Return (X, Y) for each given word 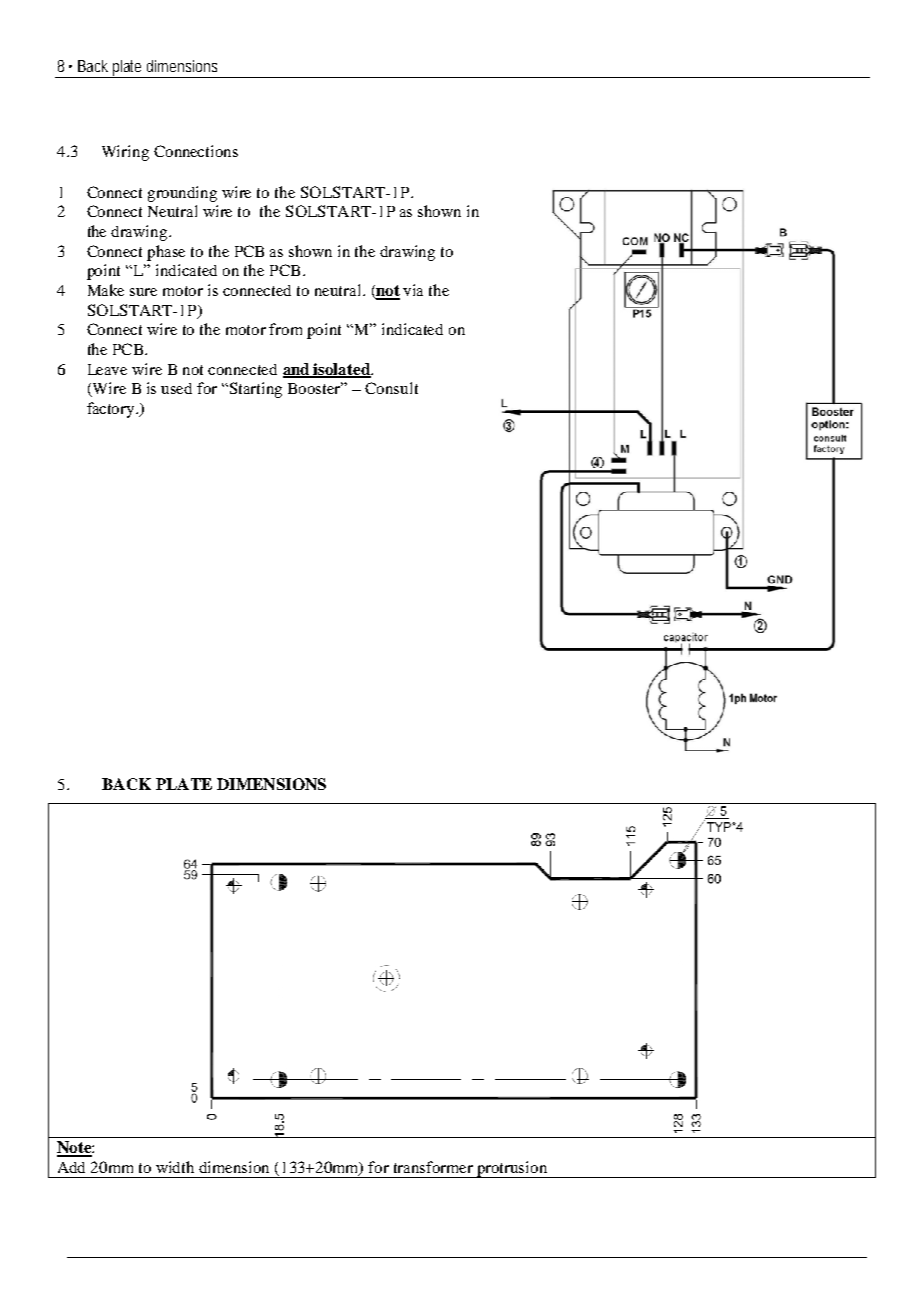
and (297, 370)
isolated (342, 370)
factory (112, 410)
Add (71, 1167)
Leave (107, 369)
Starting (256, 390)
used (176, 388)
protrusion (512, 1169)
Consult (391, 388)
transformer (433, 1167)
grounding (182, 194)
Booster (315, 388)
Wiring (125, 153)
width (175, 1167)
